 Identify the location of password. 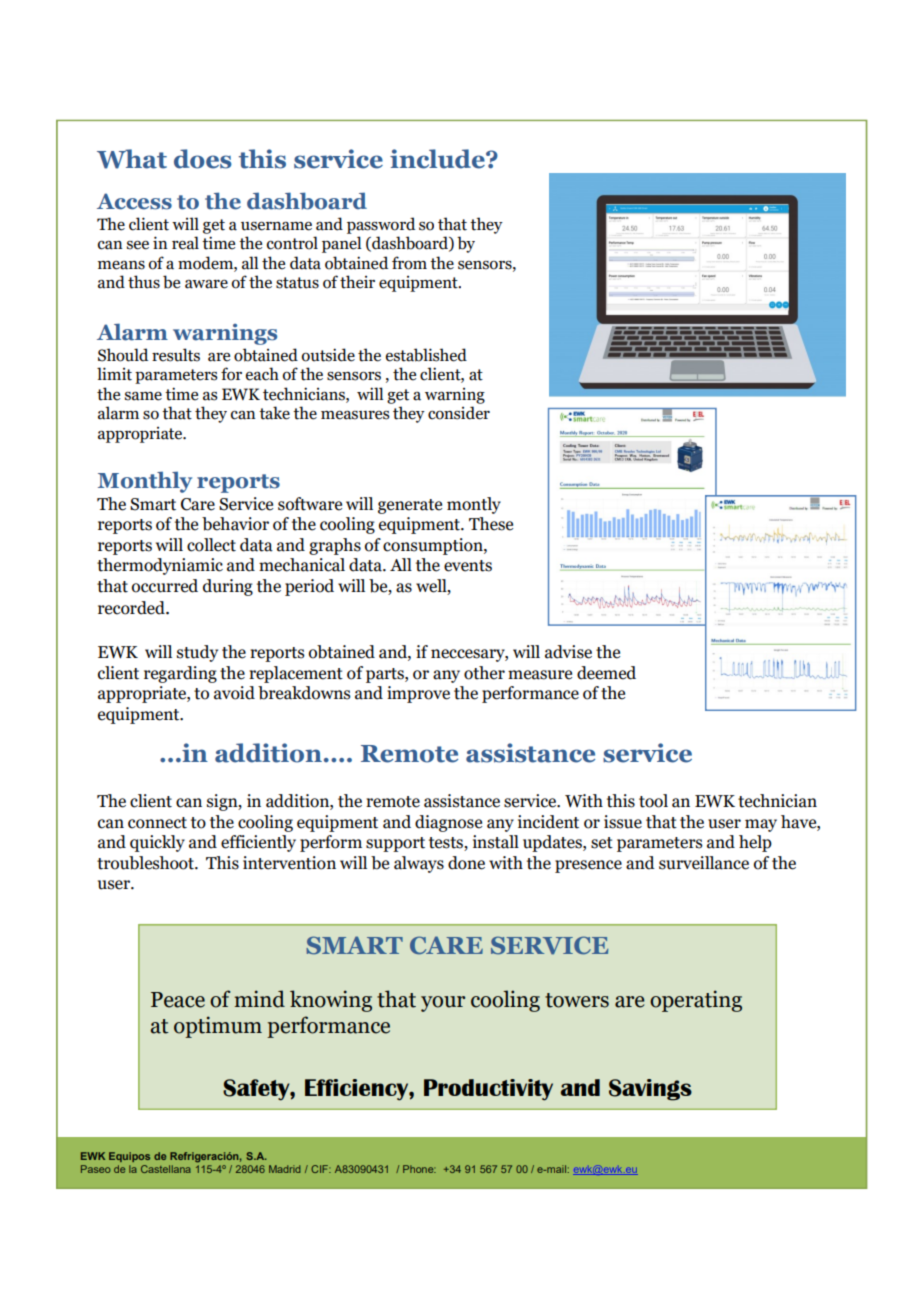
(381, 225).
